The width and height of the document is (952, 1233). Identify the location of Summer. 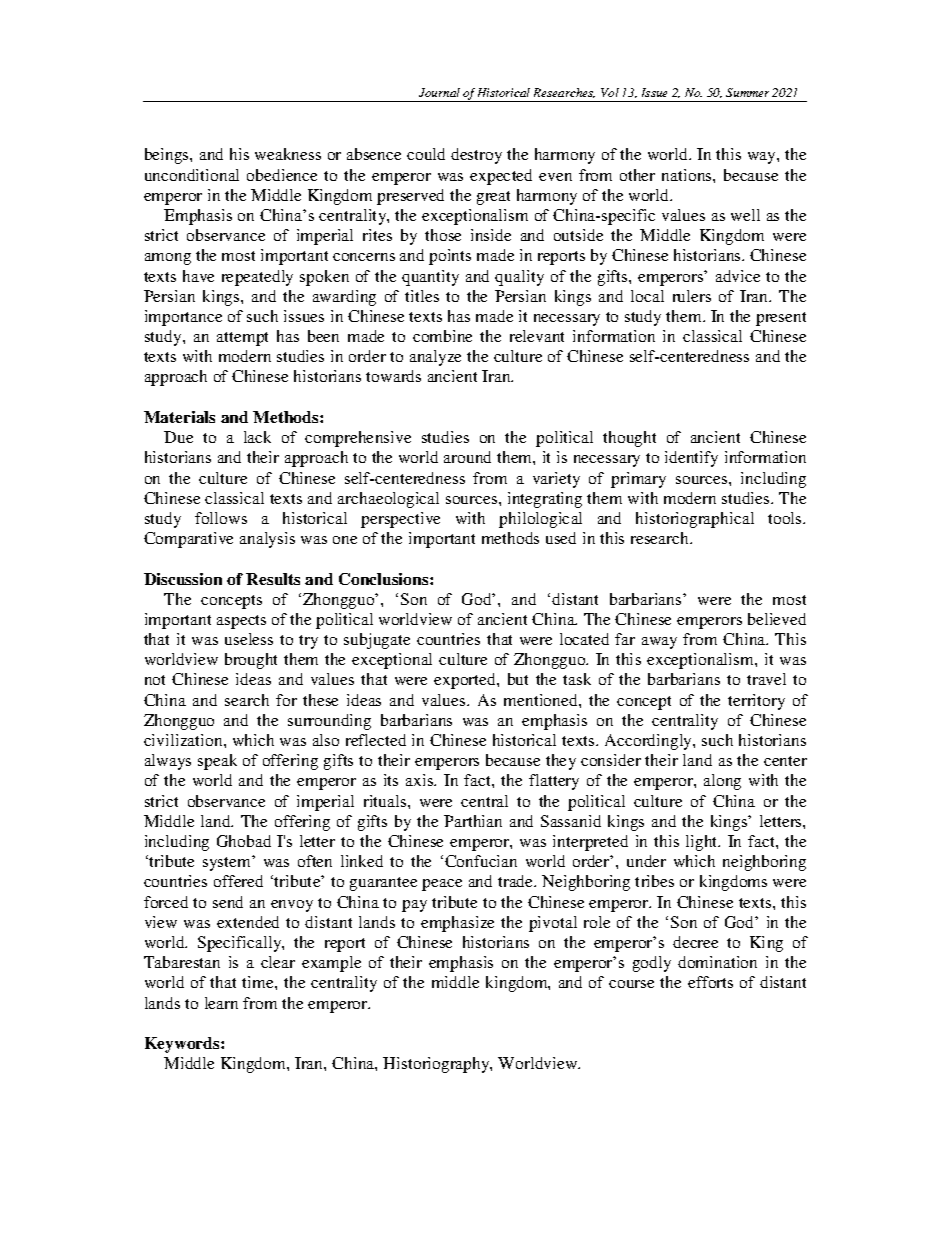
(747, 92).
